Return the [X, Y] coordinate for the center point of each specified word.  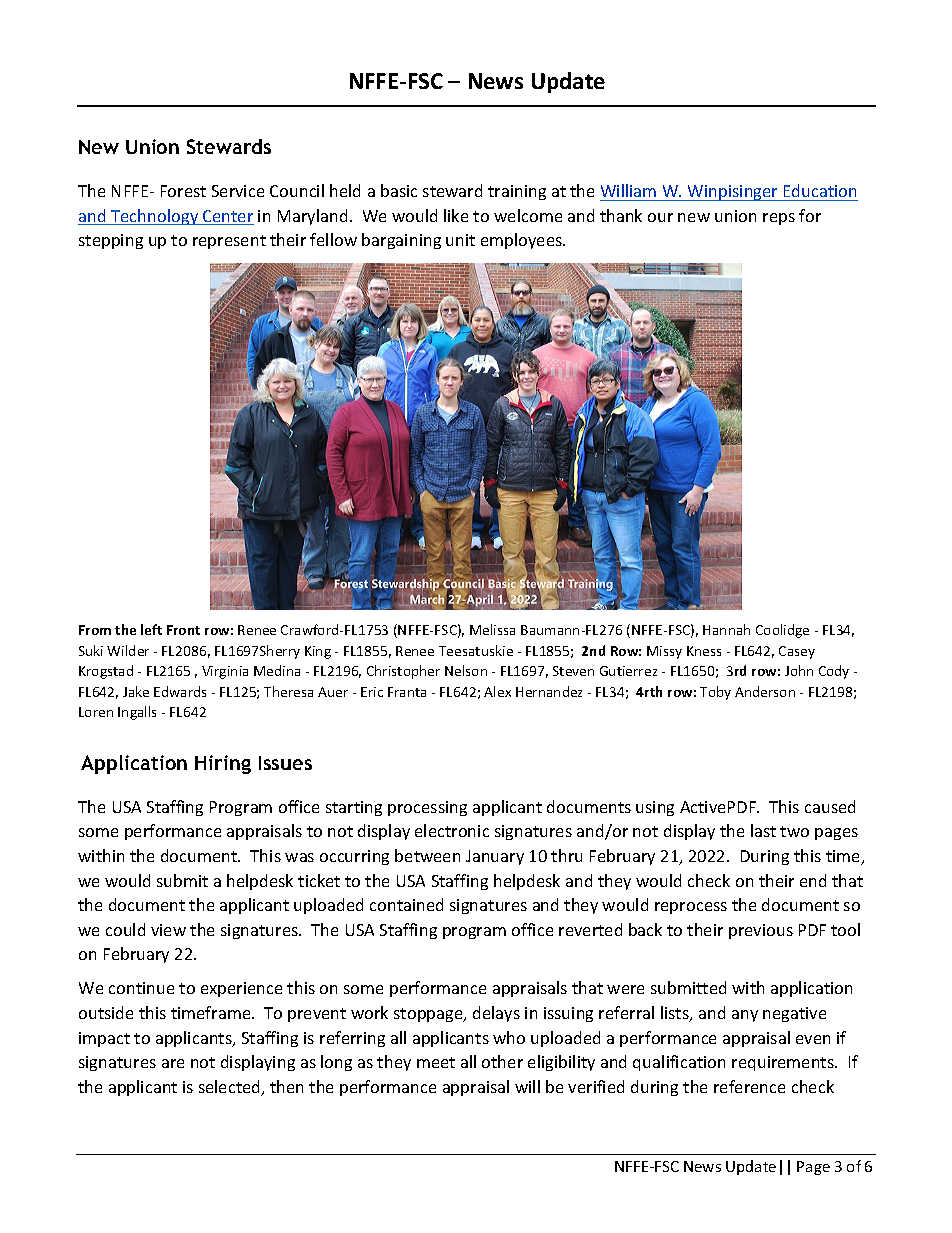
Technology [155, 217]
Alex [497, 691]
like [456, 215]
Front [183, 630]
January [495, 857]
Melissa [492, 629]
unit [460, 240]
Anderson [765, 691]
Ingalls [137, 713]
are [173, 1063]
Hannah [726, 629]
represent [229, 242]
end [813, 880]
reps [779, 219]
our [660, 217]
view [168, 930]
